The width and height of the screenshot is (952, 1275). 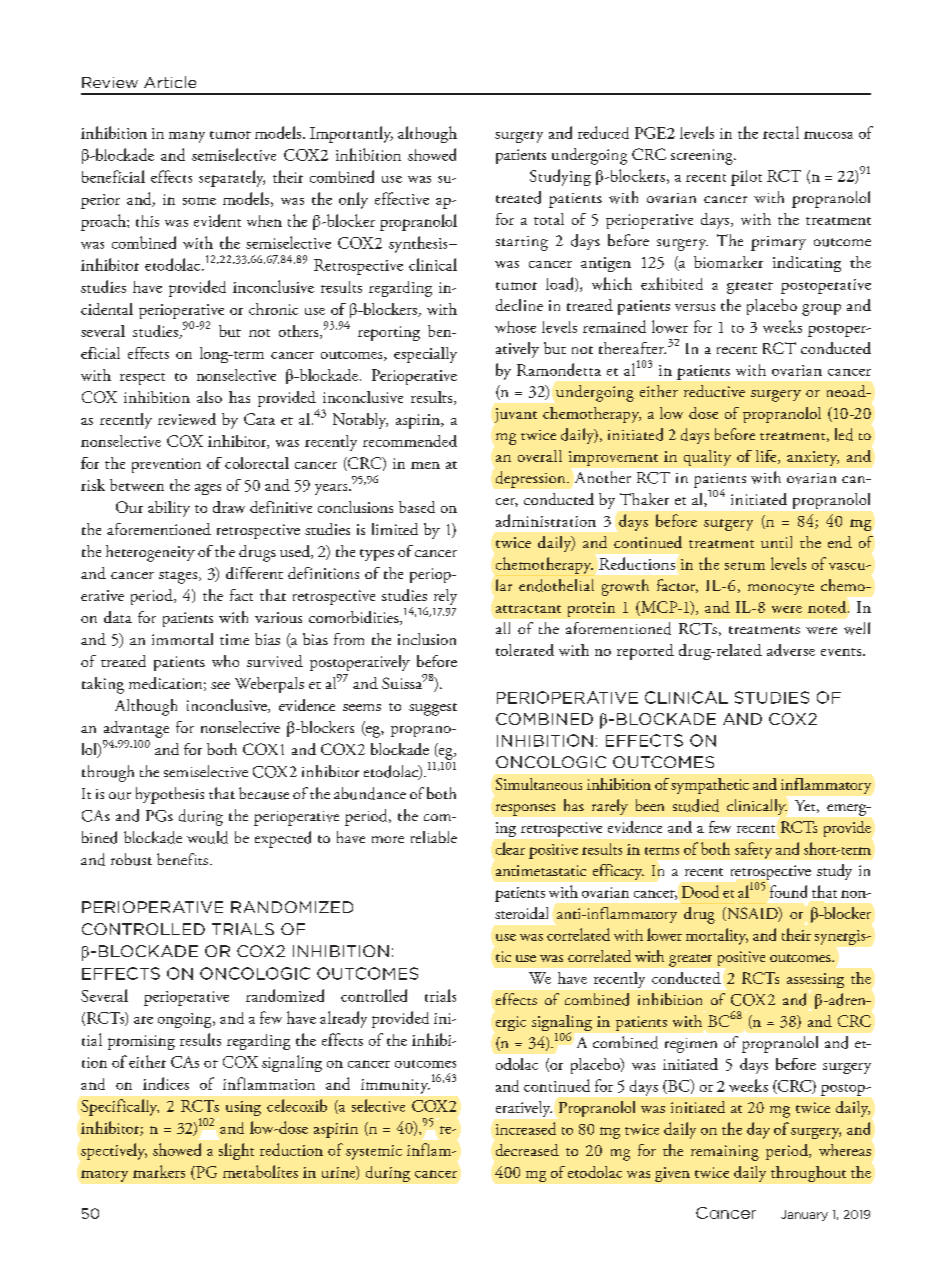 I want to click on already, so click(x=343, y=1019).
